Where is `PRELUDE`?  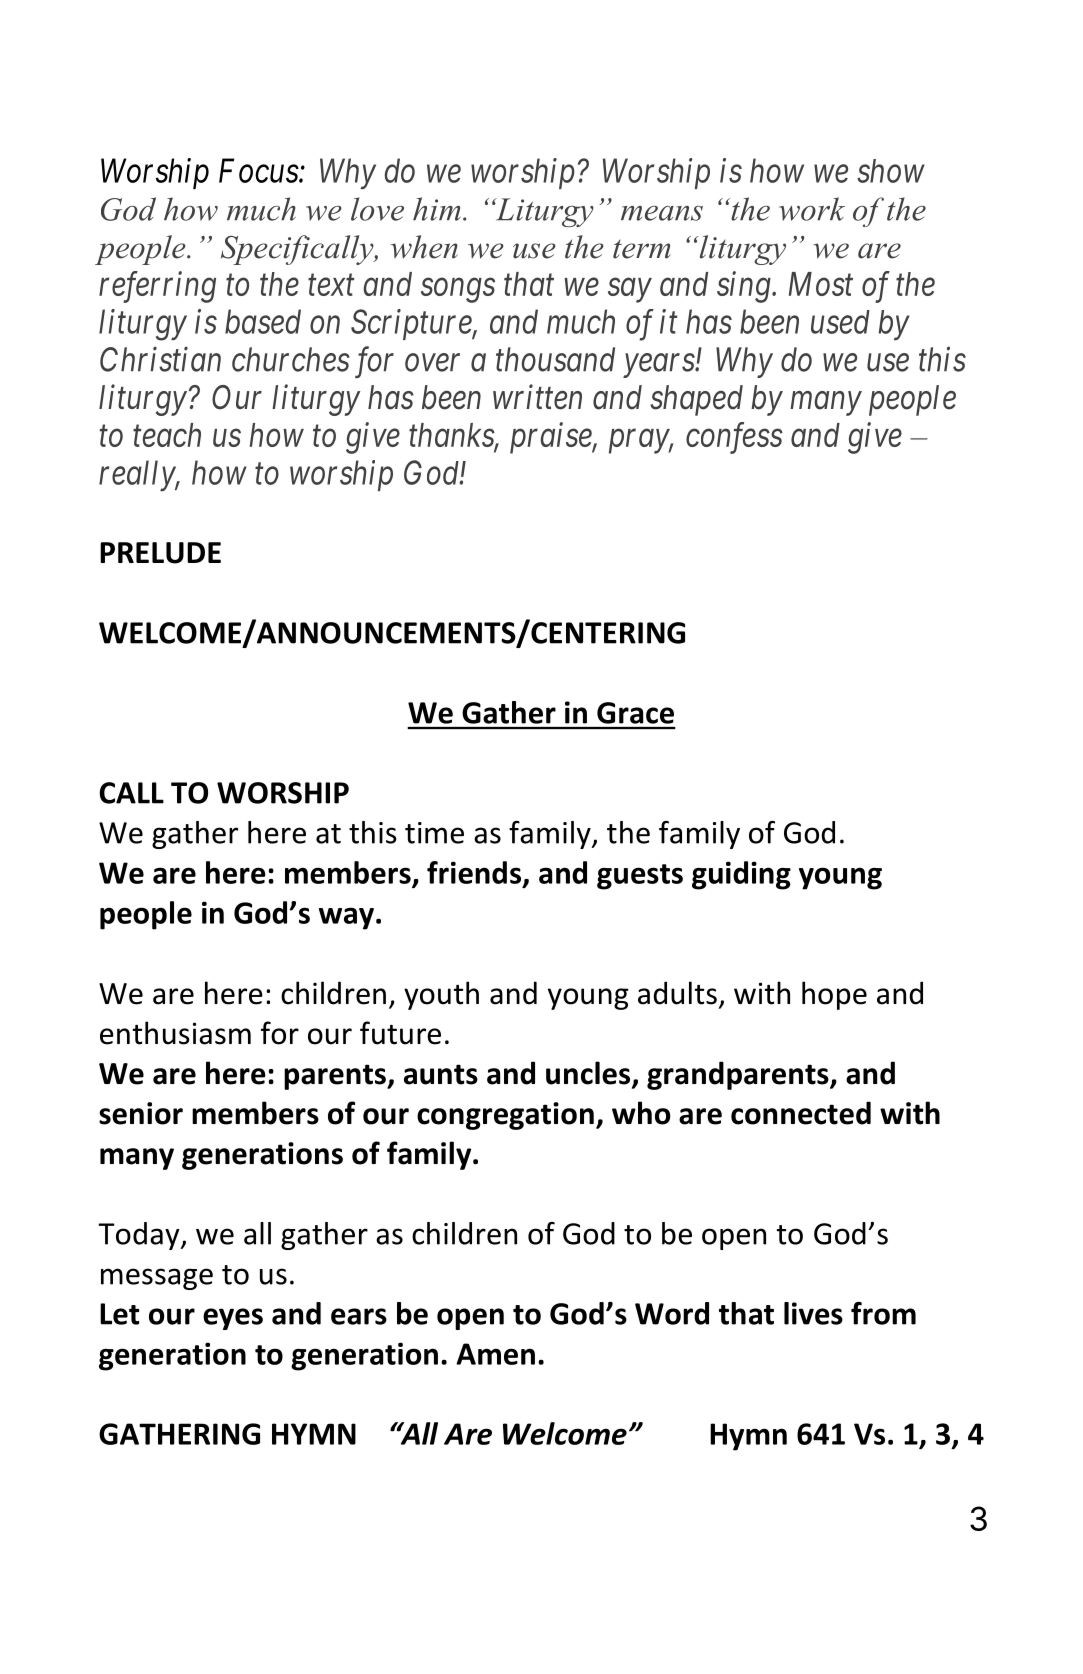
PRELUDE is located at coordinates (160, 553).
